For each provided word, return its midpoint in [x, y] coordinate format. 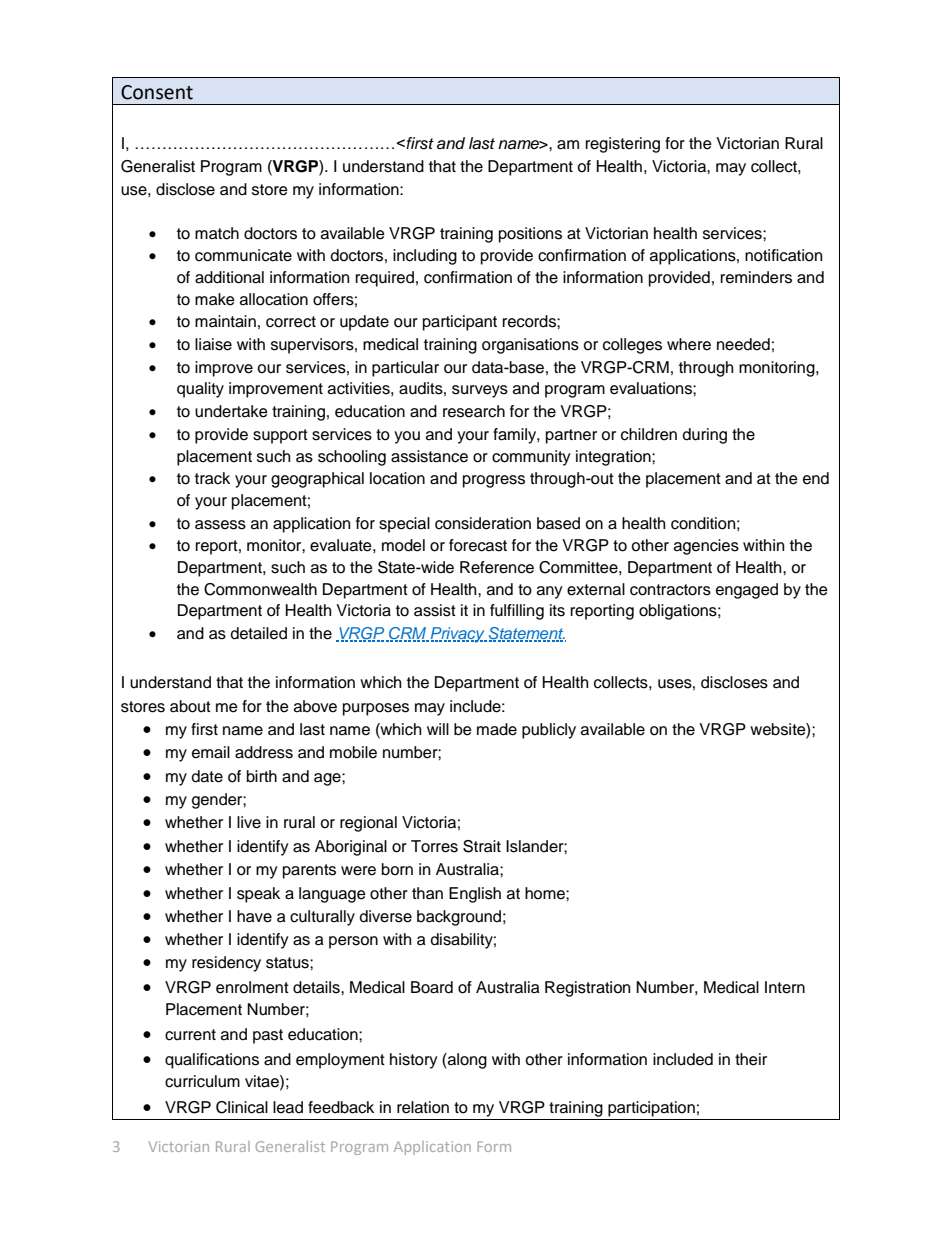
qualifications [212, 1061]
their [751, 1059]
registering [623, 145]
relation [423, 1107]
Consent [157, 92]
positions [530, 235]
